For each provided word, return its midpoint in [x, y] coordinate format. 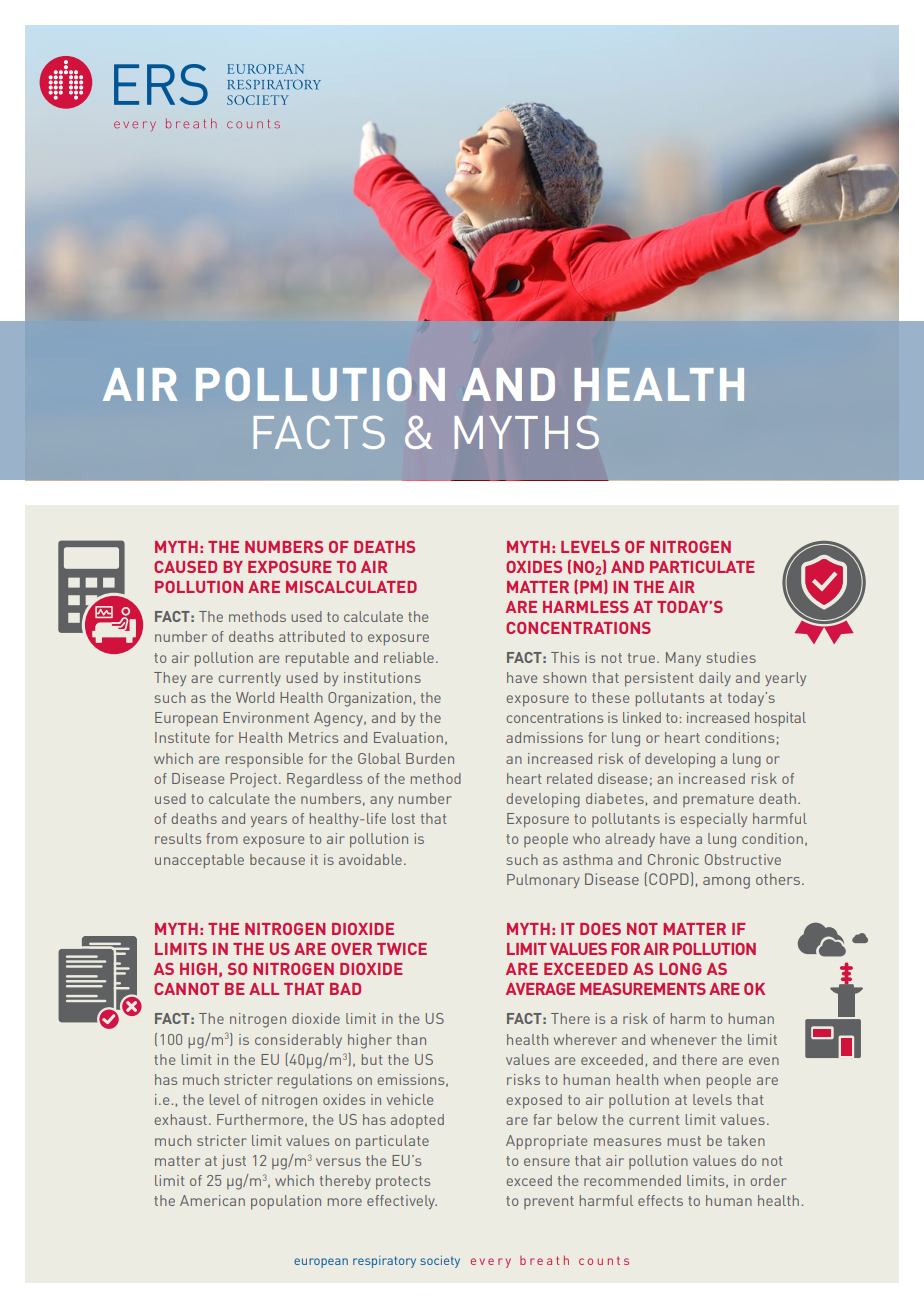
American [212, 1200]
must [684, 1141]
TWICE [402, 949]
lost [403, 818]
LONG [680, 969]
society [440, 1261]
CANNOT [186, 989]
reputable [317, 659]
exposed [534, 1101]
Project [255, 780]
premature [718, 800]
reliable [409, 657]
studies [731, 657]
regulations [315, 1081]
